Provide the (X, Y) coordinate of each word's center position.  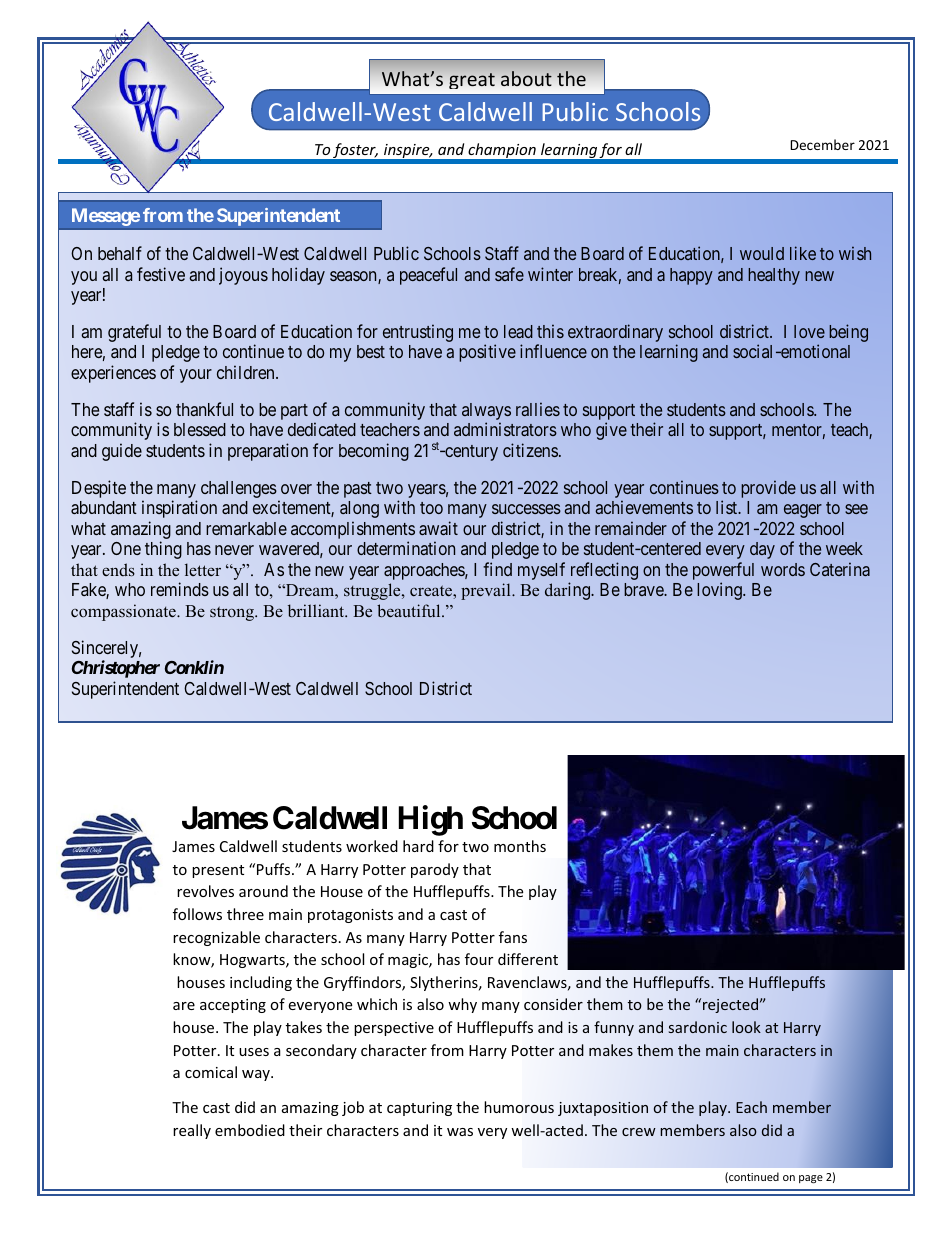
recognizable (216, 938)
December (822, 144)
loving (720, 591)
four (479, 959)
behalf (120, 253)
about (526, 78)
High (431, 821)
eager (803, 511)
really (192, 1131)
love (809, 331)
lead (518, 331)
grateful (134, 333)
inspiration (179, 509)
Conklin (194, 667)
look (746, 1027)
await (438, 528)
